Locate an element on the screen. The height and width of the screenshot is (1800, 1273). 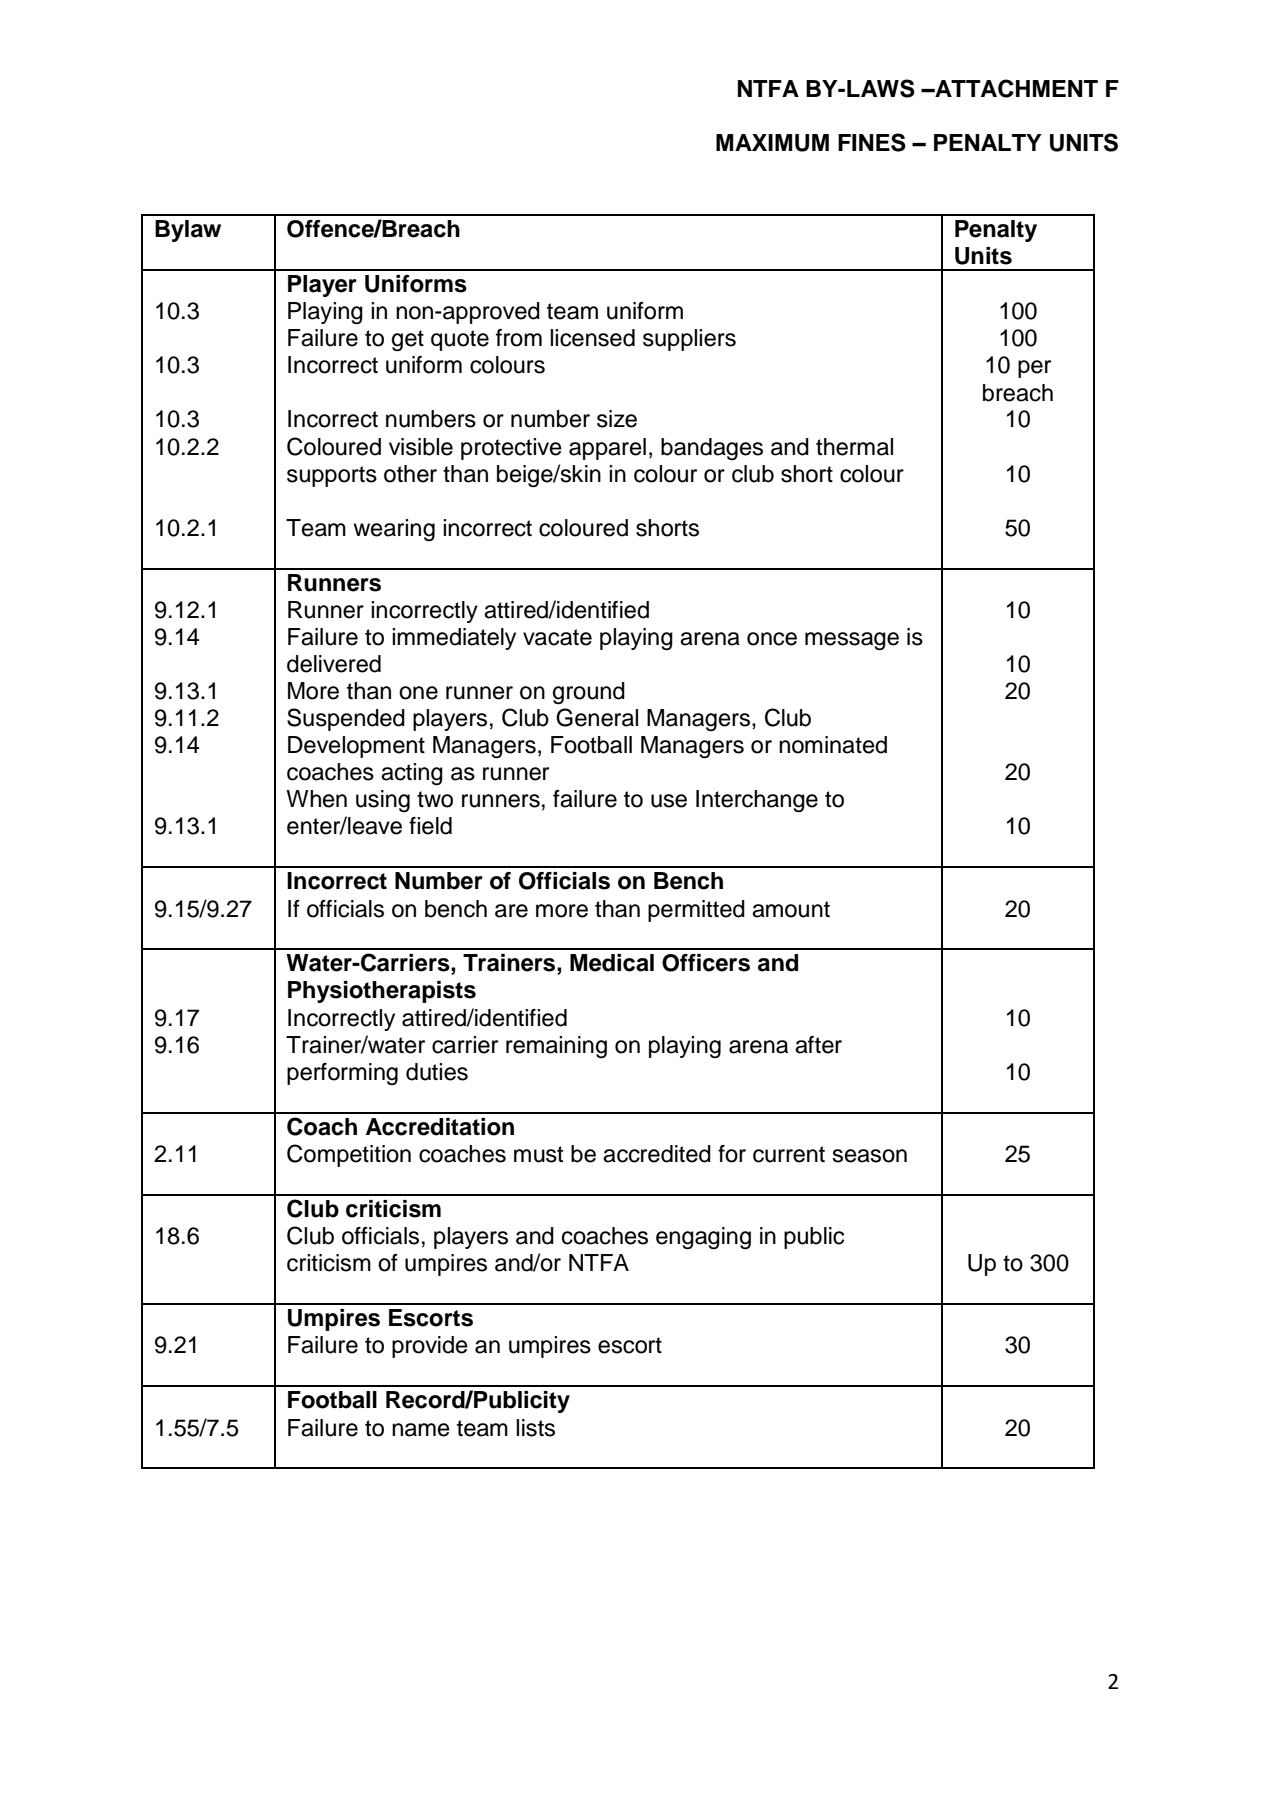
vacate is located at coordinates (557, 637).
